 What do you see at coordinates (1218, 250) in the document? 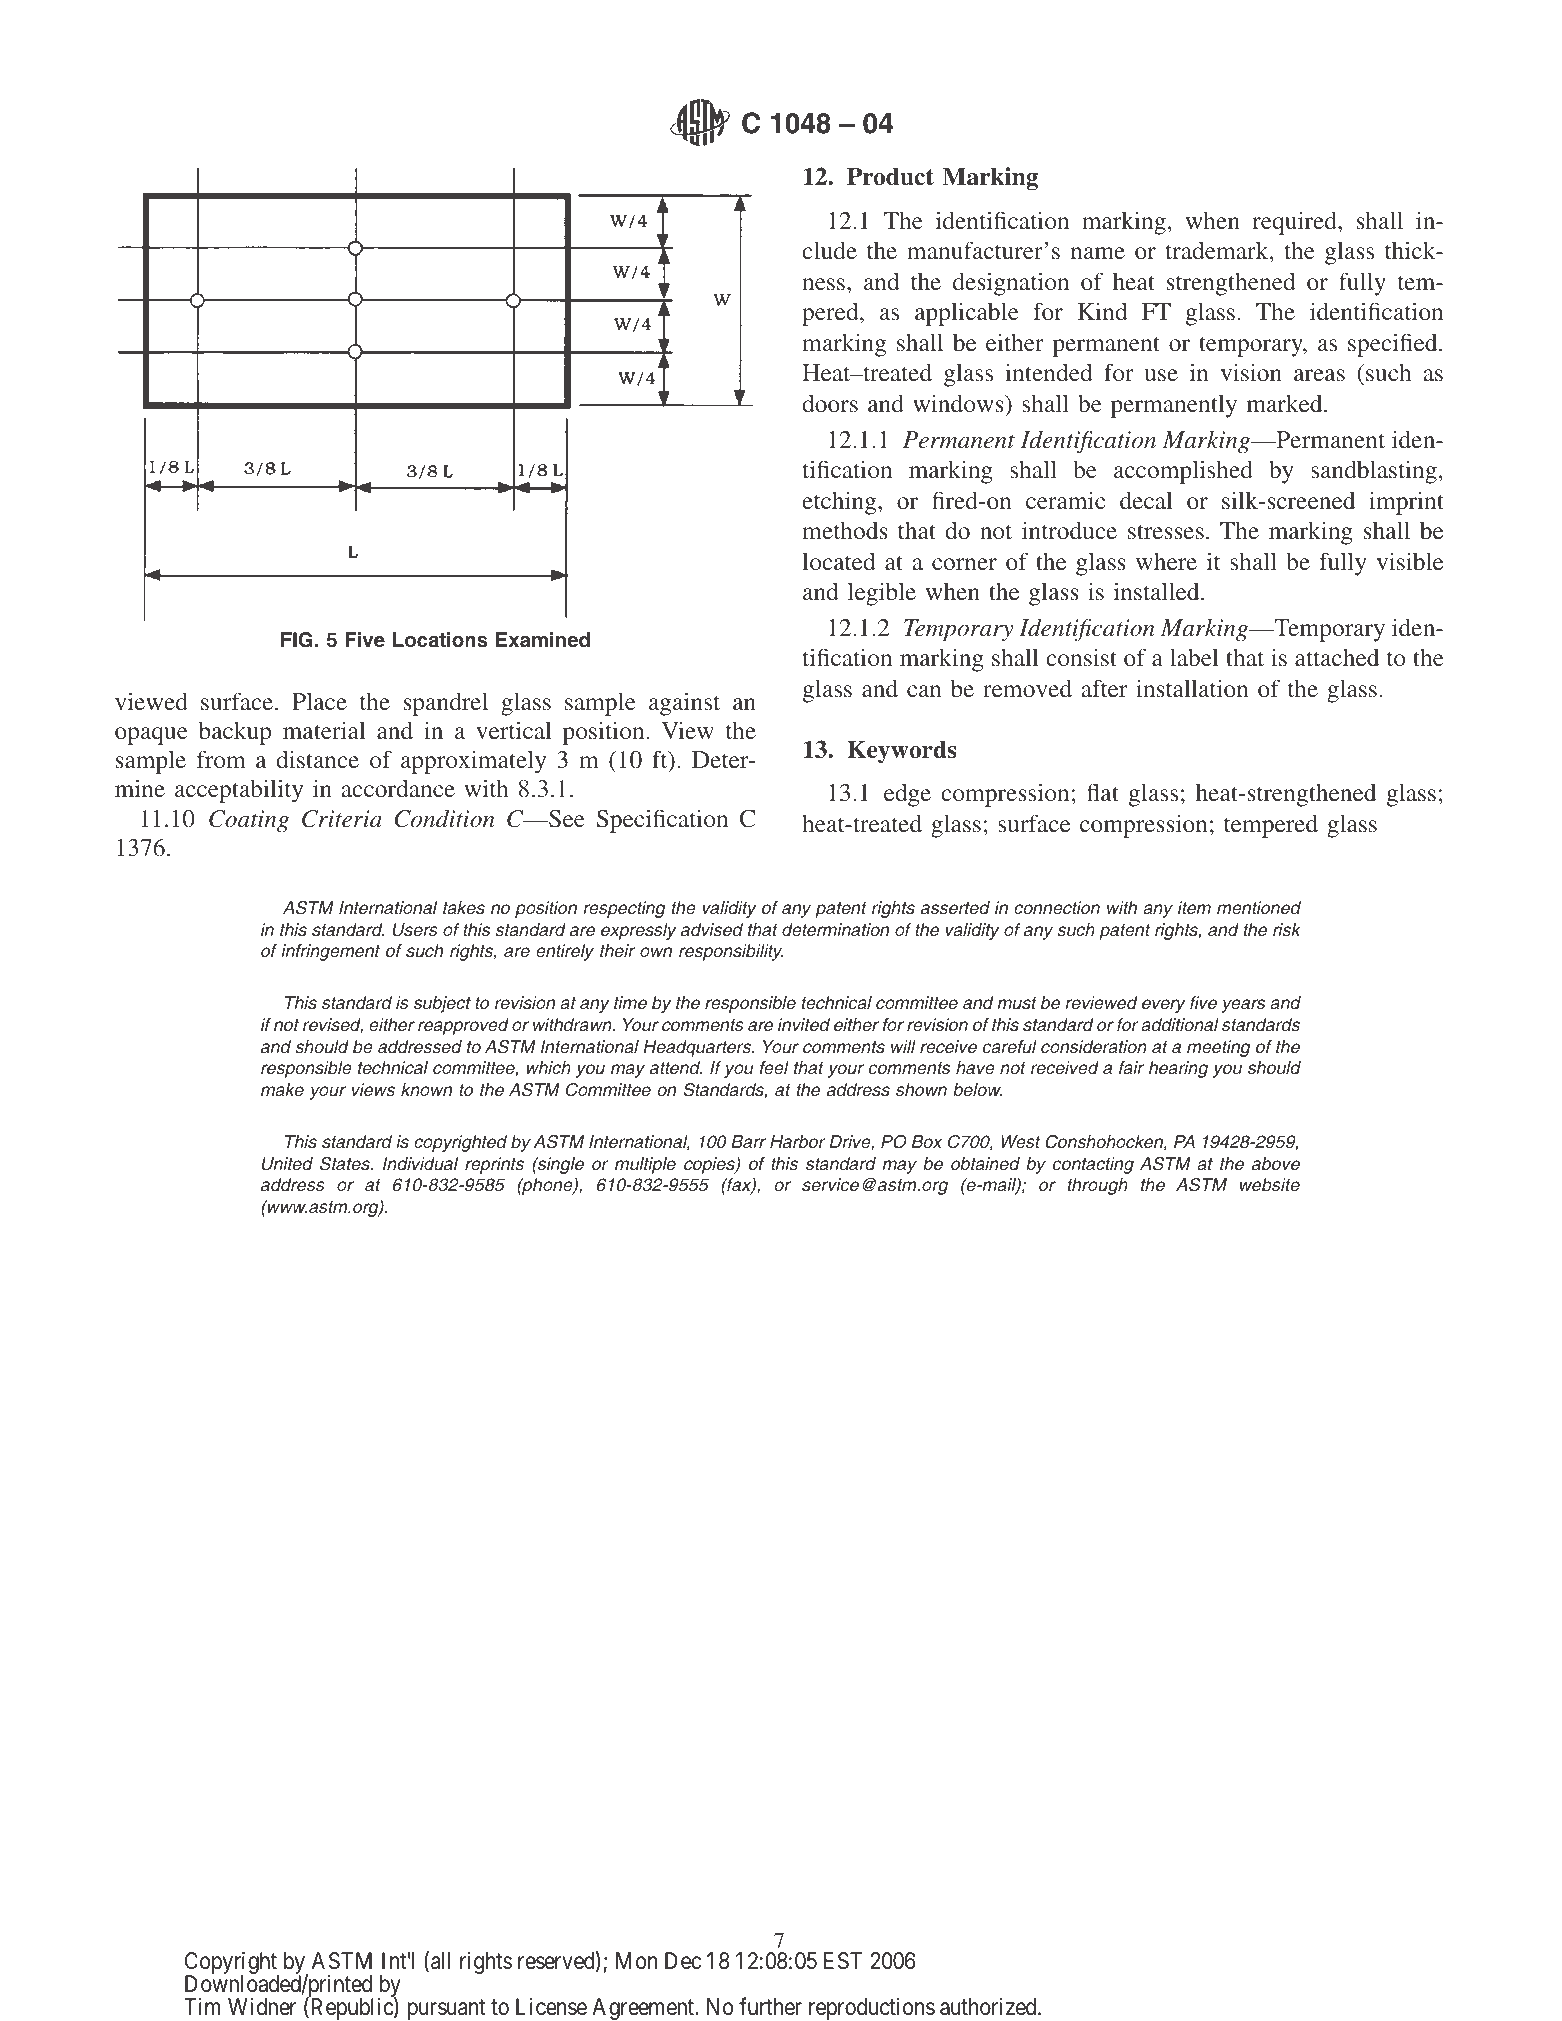
I see `trademark` at bounding box center [1218, 250].
